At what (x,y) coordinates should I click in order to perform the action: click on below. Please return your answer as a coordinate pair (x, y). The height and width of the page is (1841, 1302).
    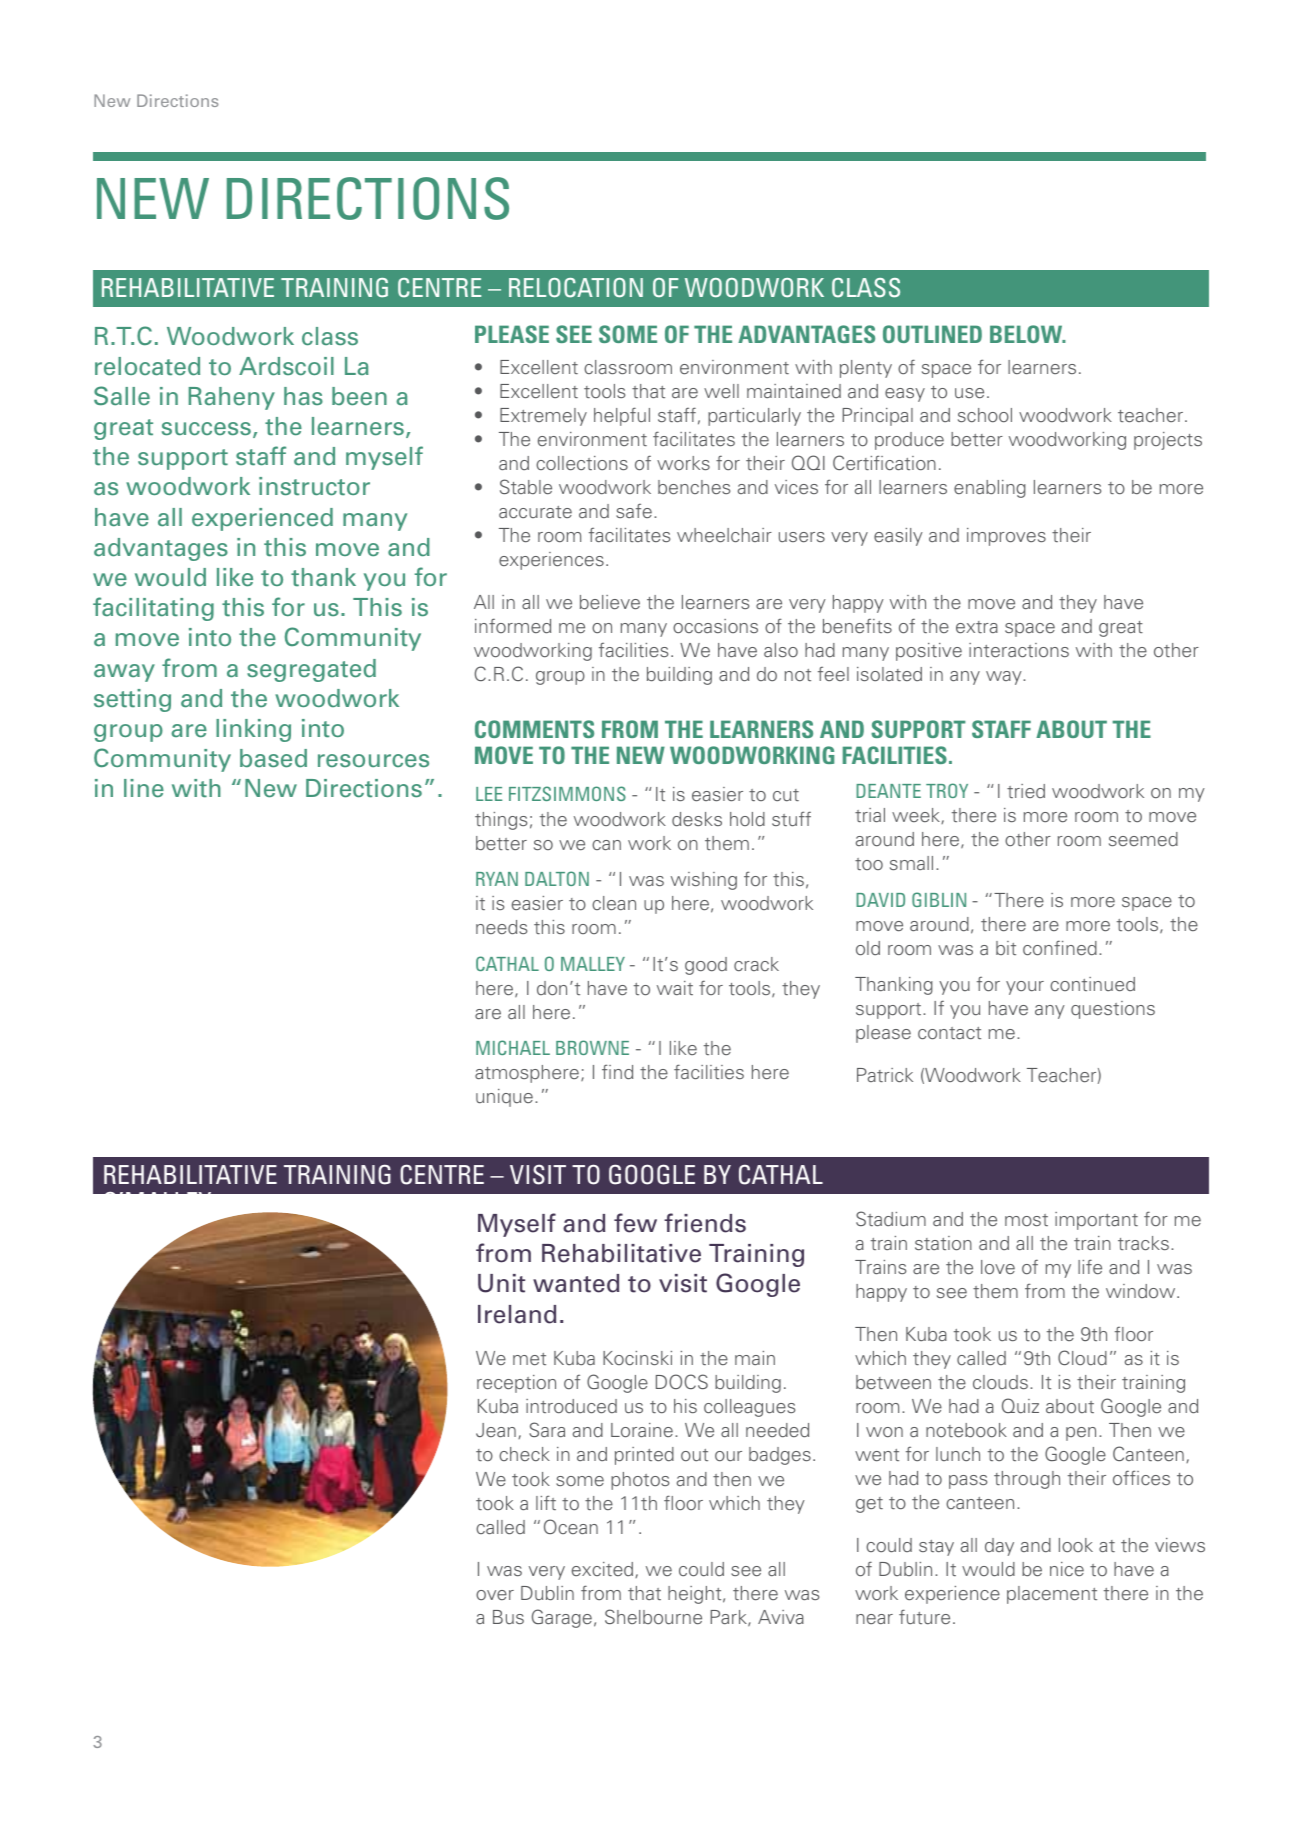
    Looking at the image, I should click on (1027, 334).
